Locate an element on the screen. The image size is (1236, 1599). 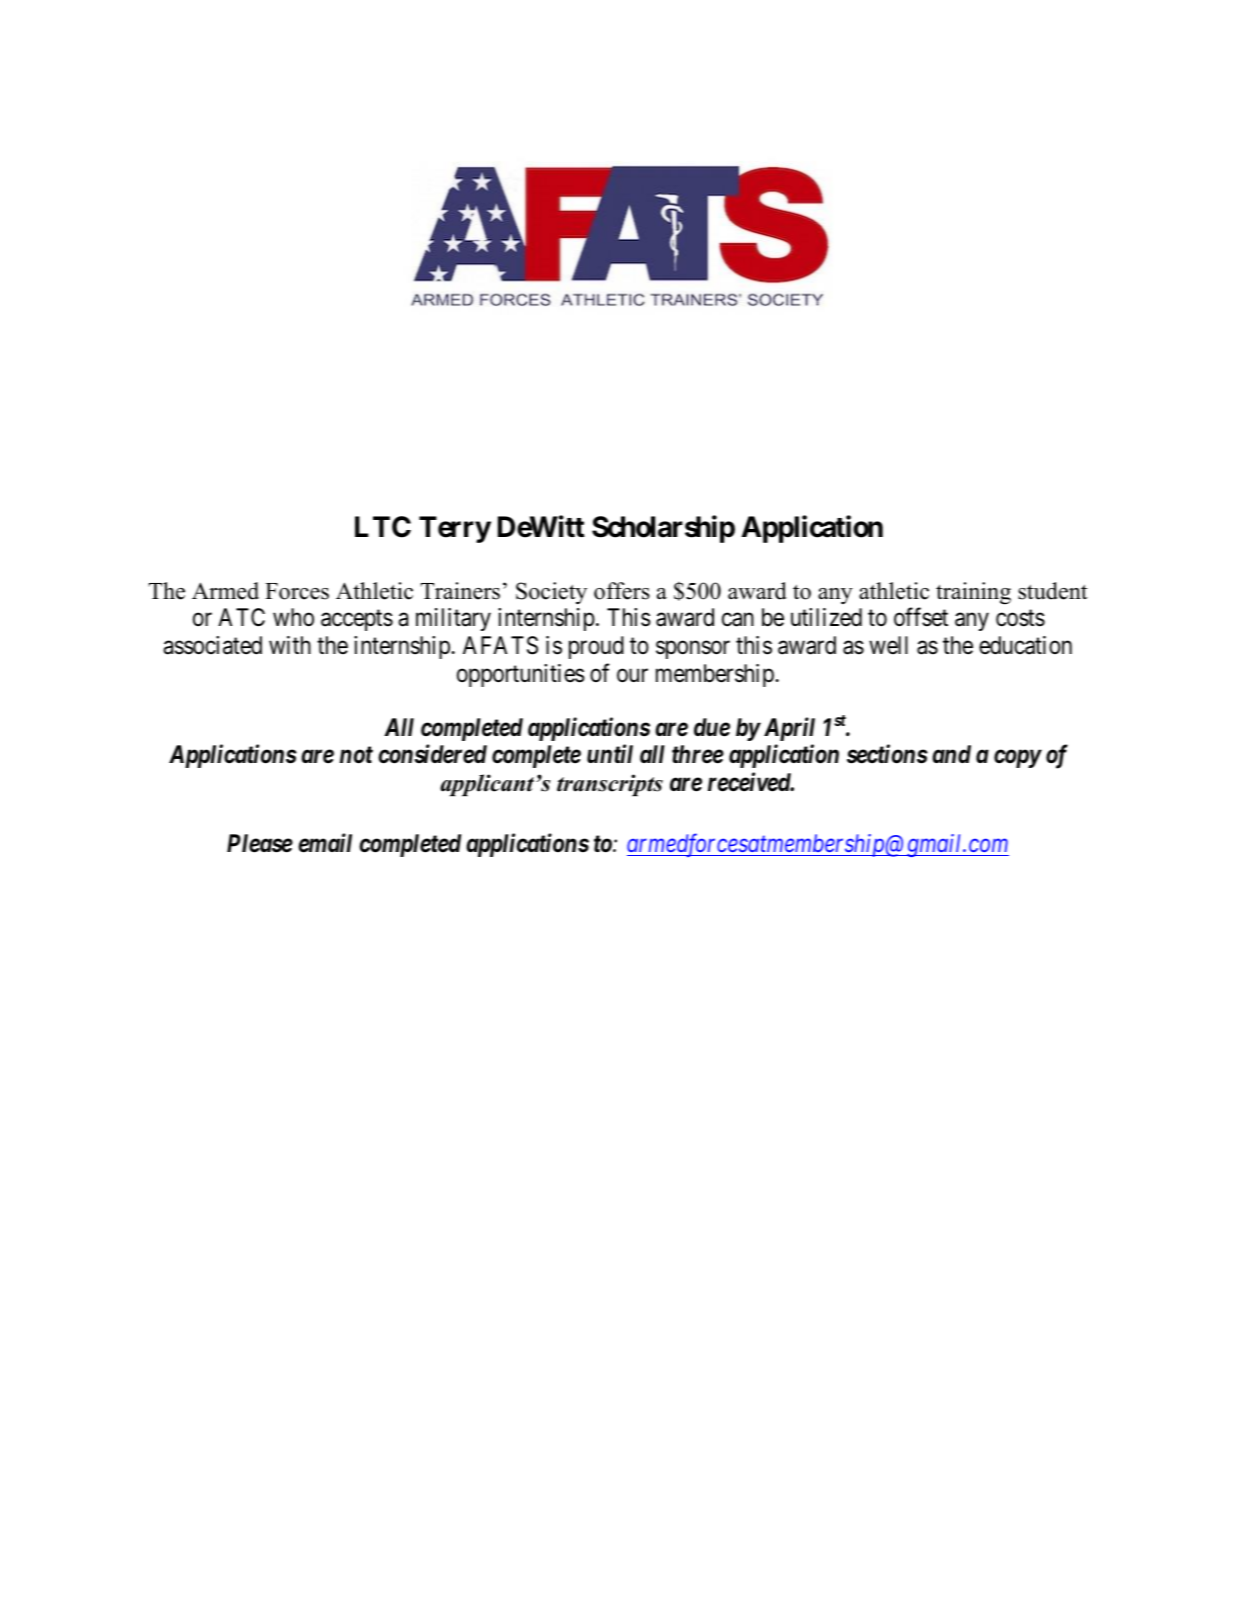
email is located at coordinates (325, 843).
